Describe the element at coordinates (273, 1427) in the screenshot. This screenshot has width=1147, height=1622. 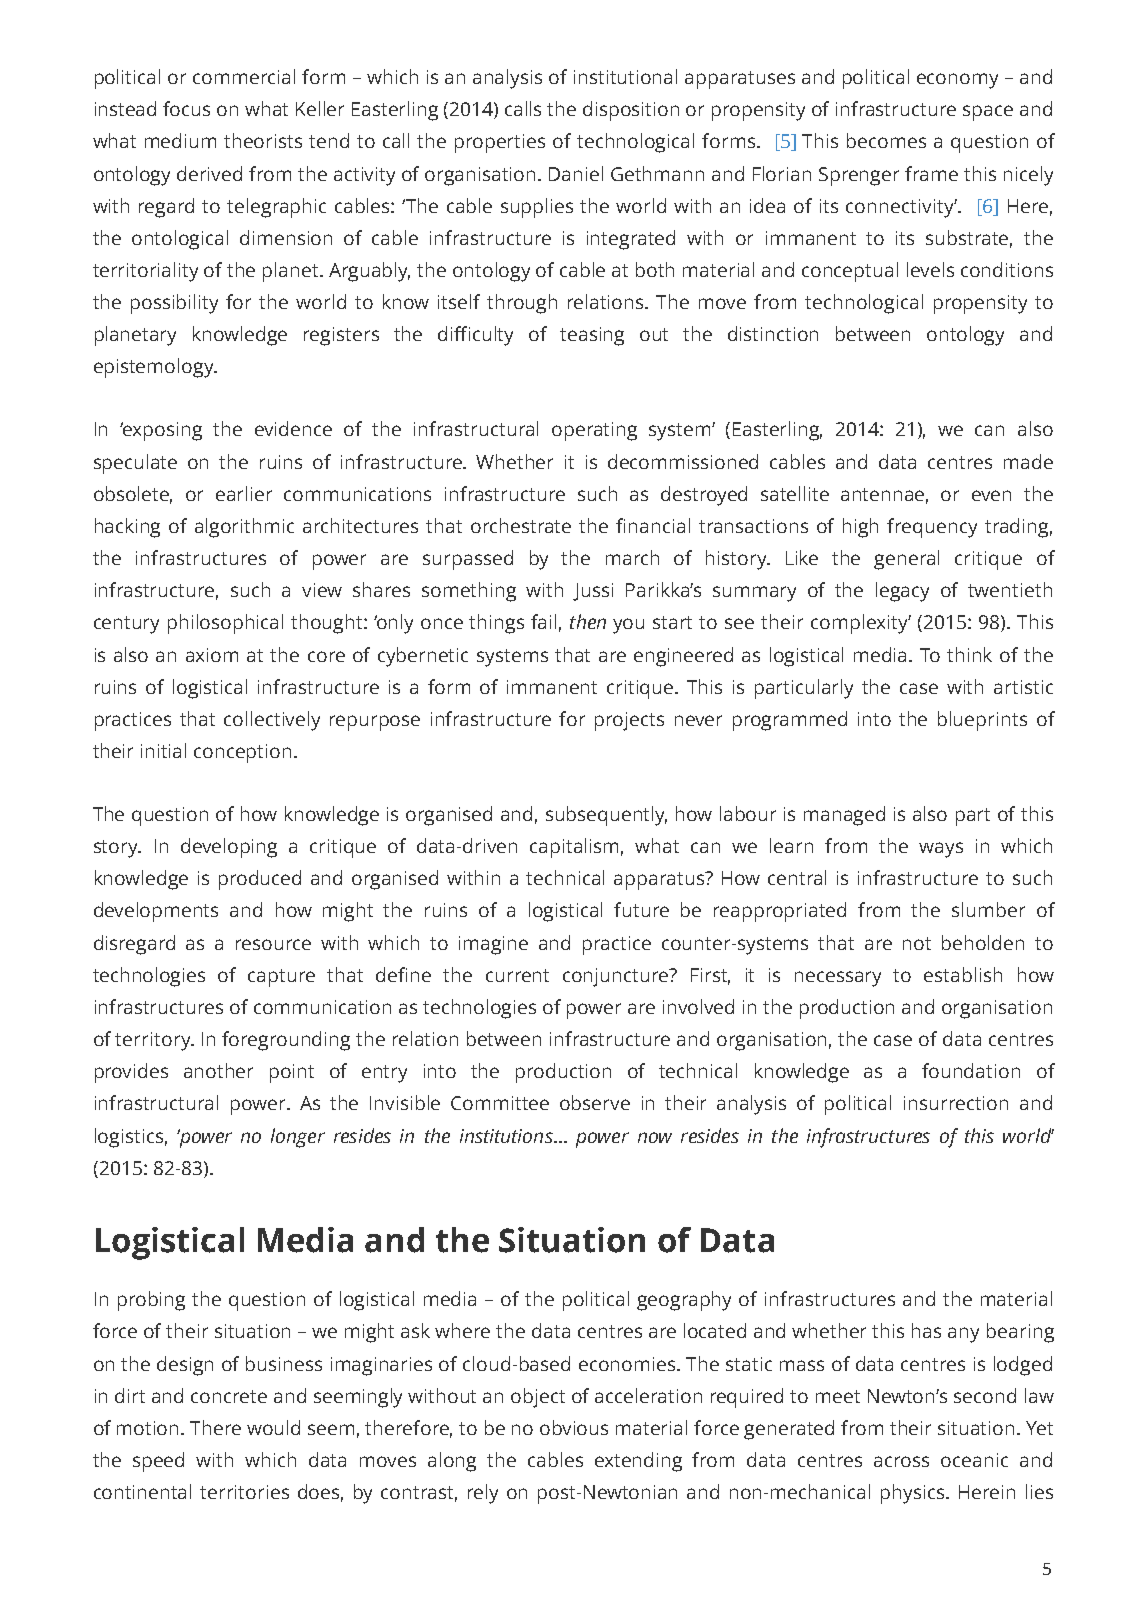
I see `would` at that location.
